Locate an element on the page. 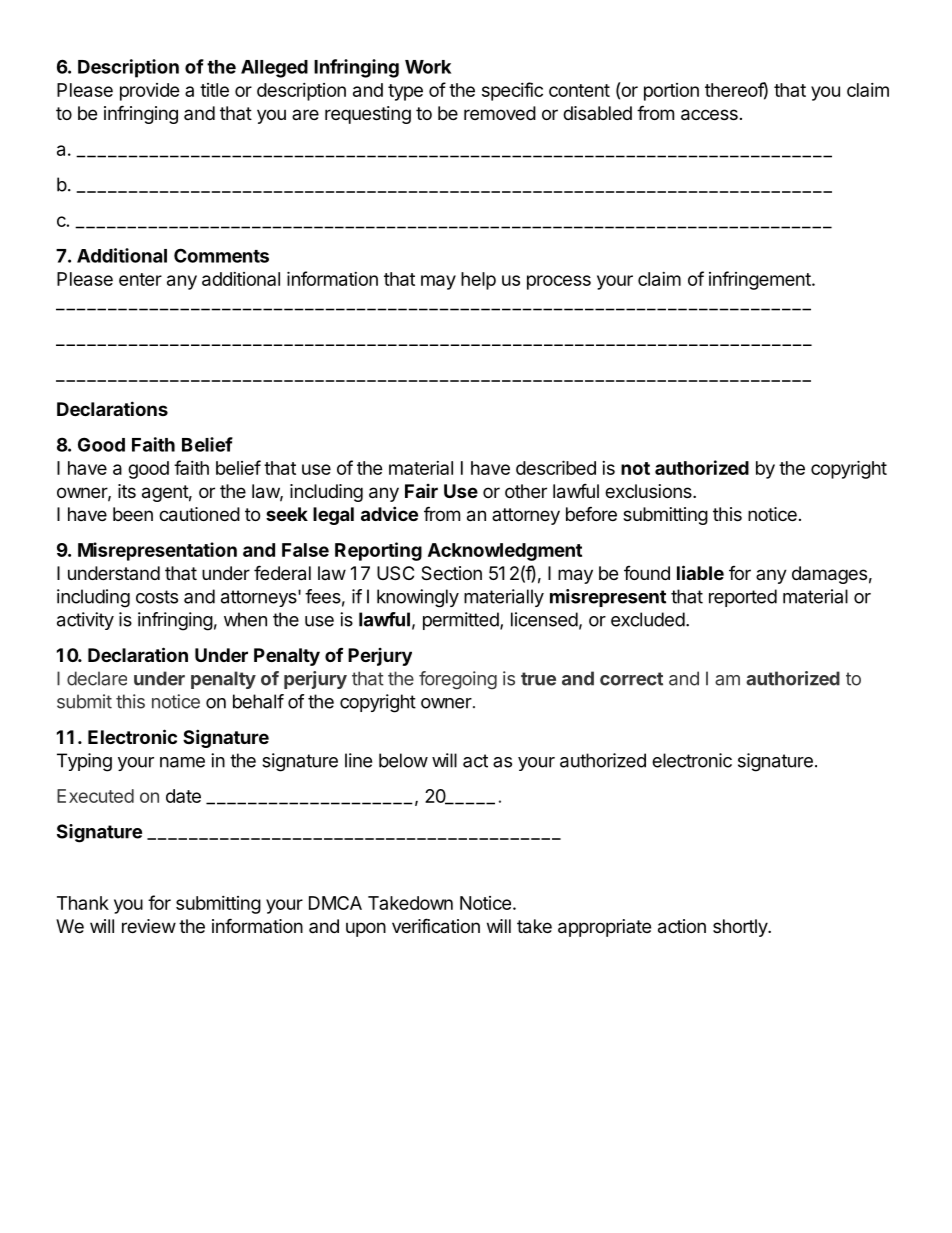  foregoing is located at coordinates (458, 680).
